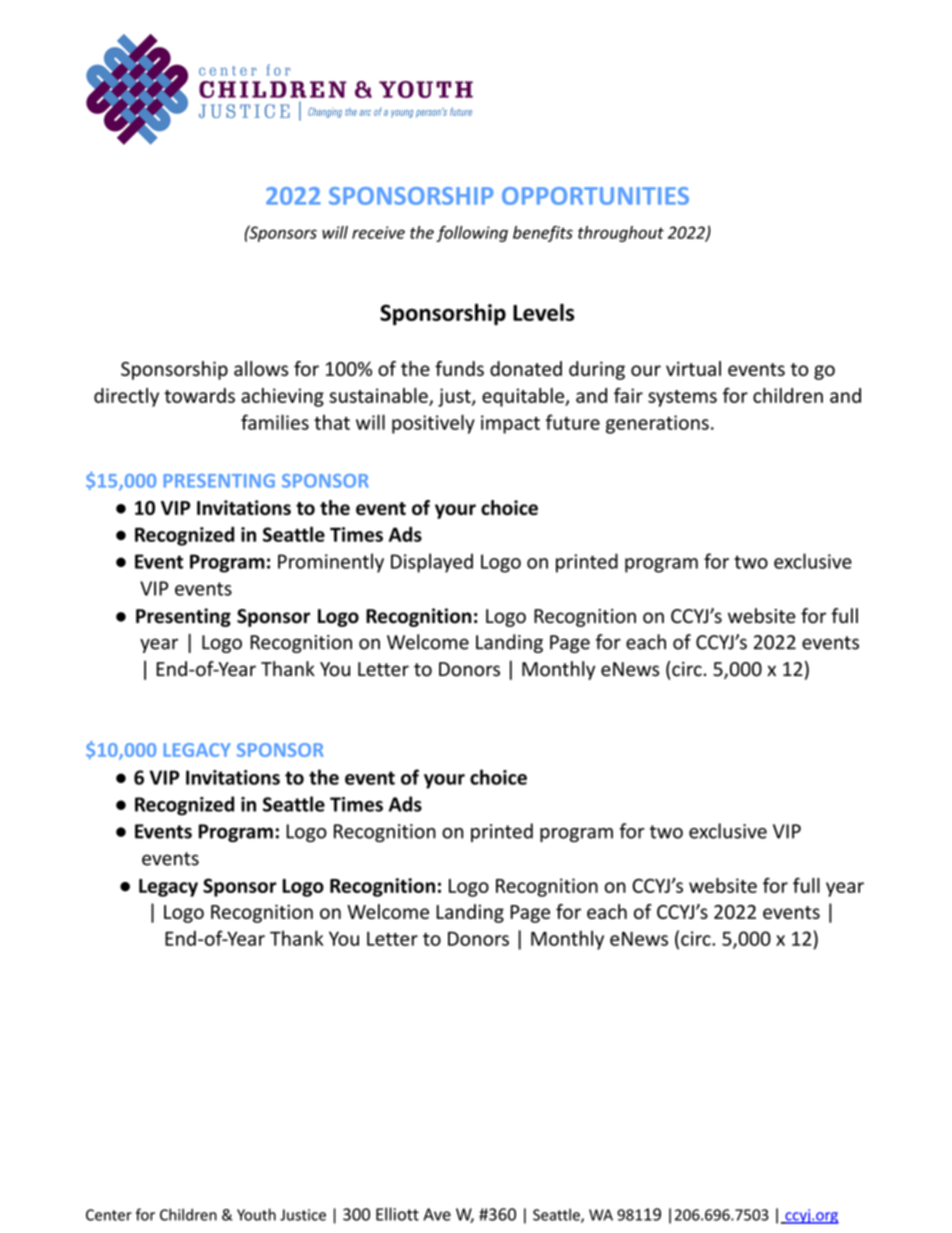 This image has width=952, height=1233. What do you see at coordinates (397, 1214) in the image?
I see `Elliott` at bounding box center [397, 1214].
